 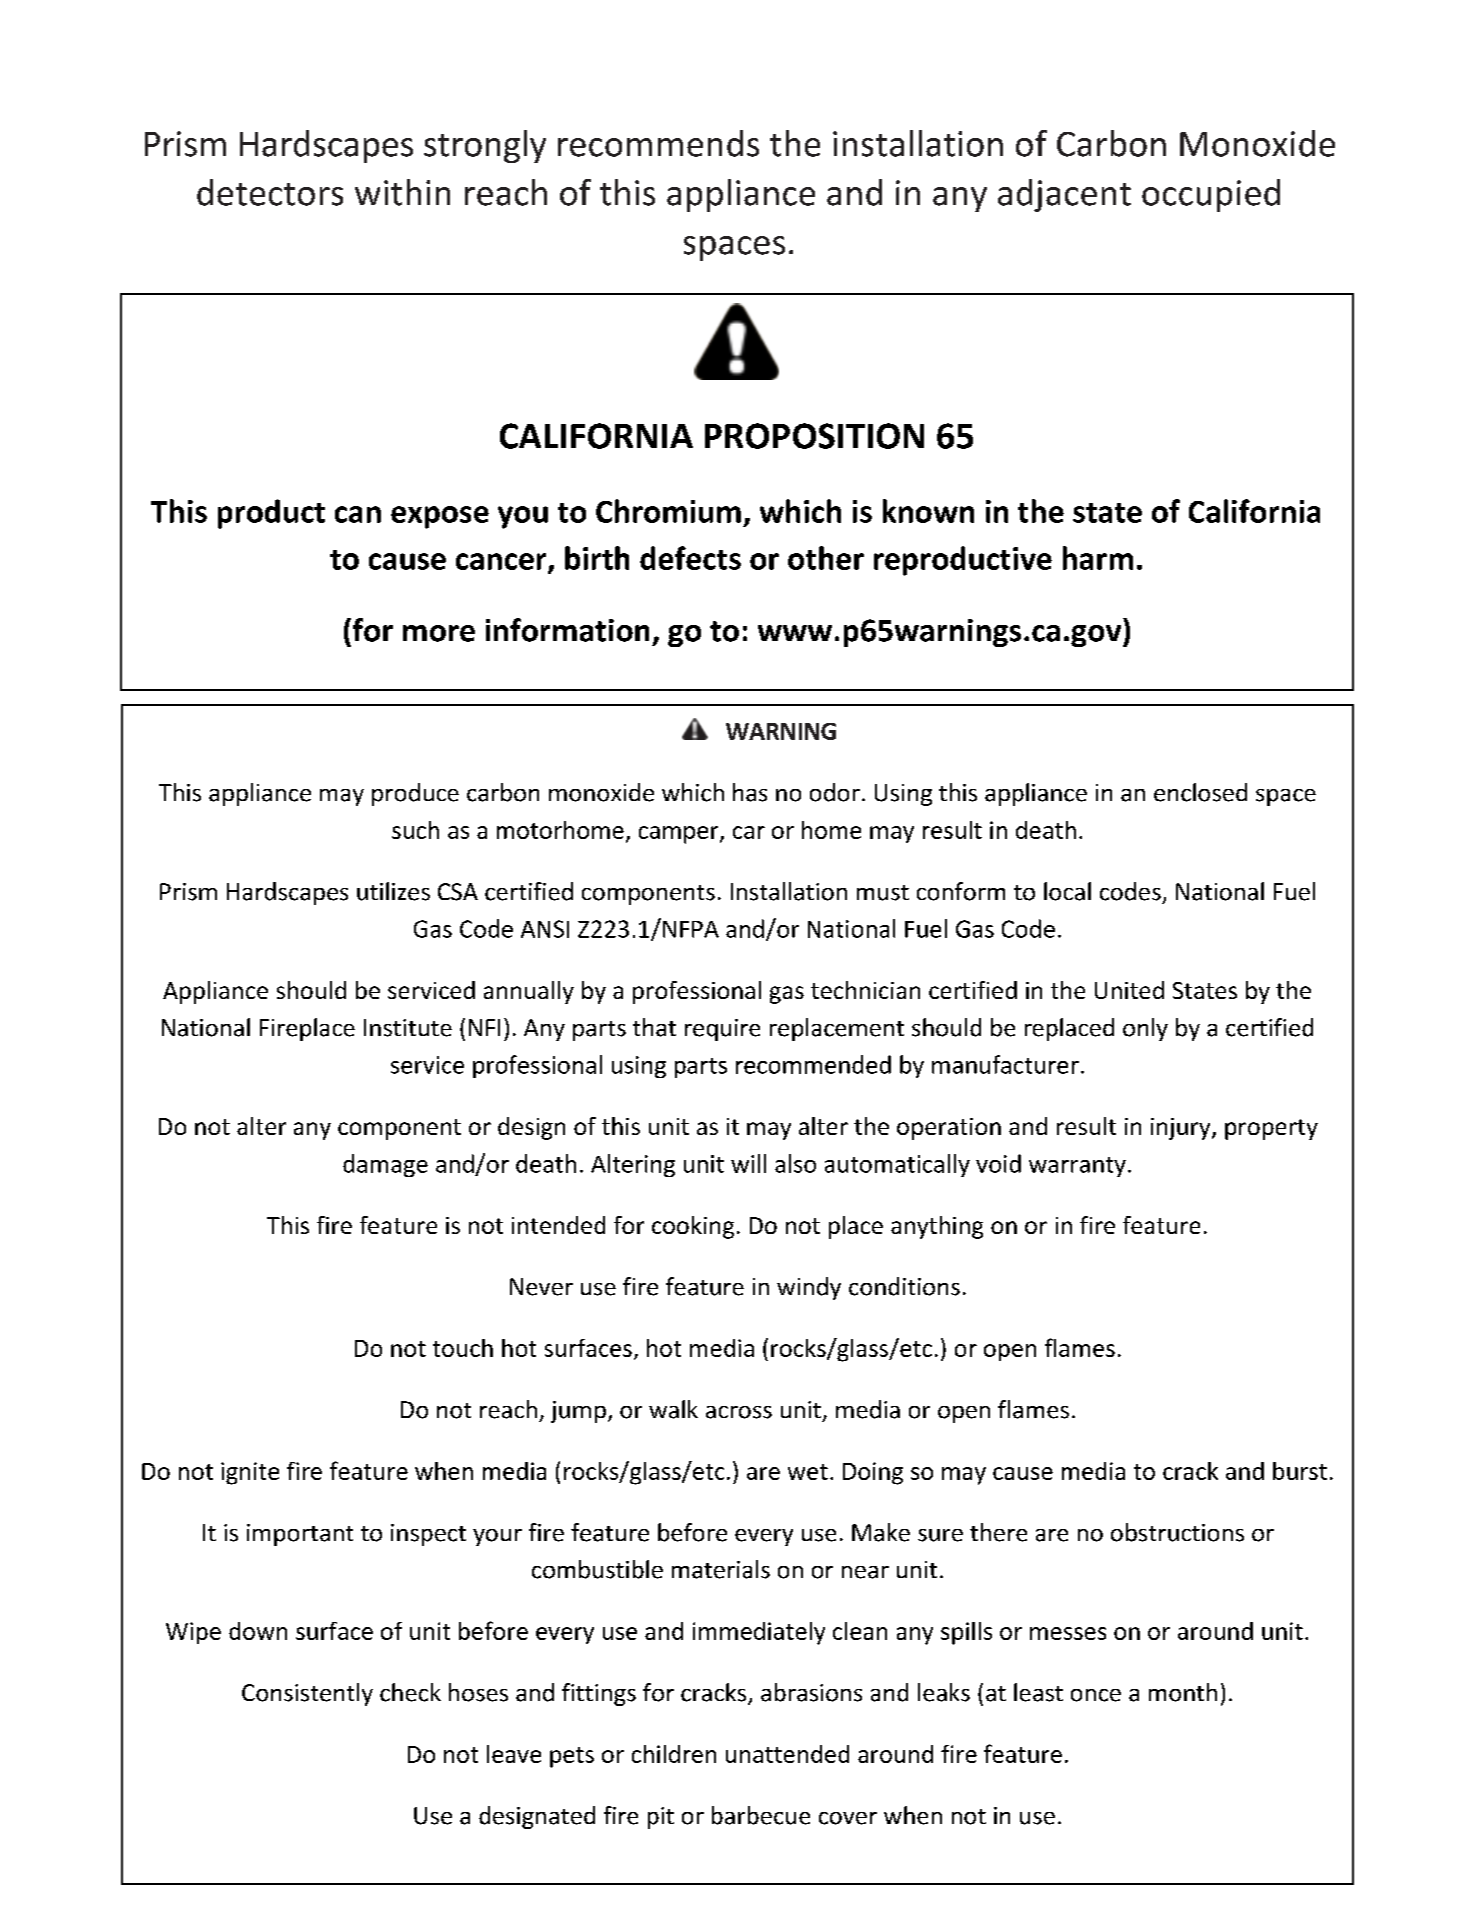 What do you see at coordinates (463, 1348) in the screenshot?
I see `touch` at bounding box center [463, 1348].
